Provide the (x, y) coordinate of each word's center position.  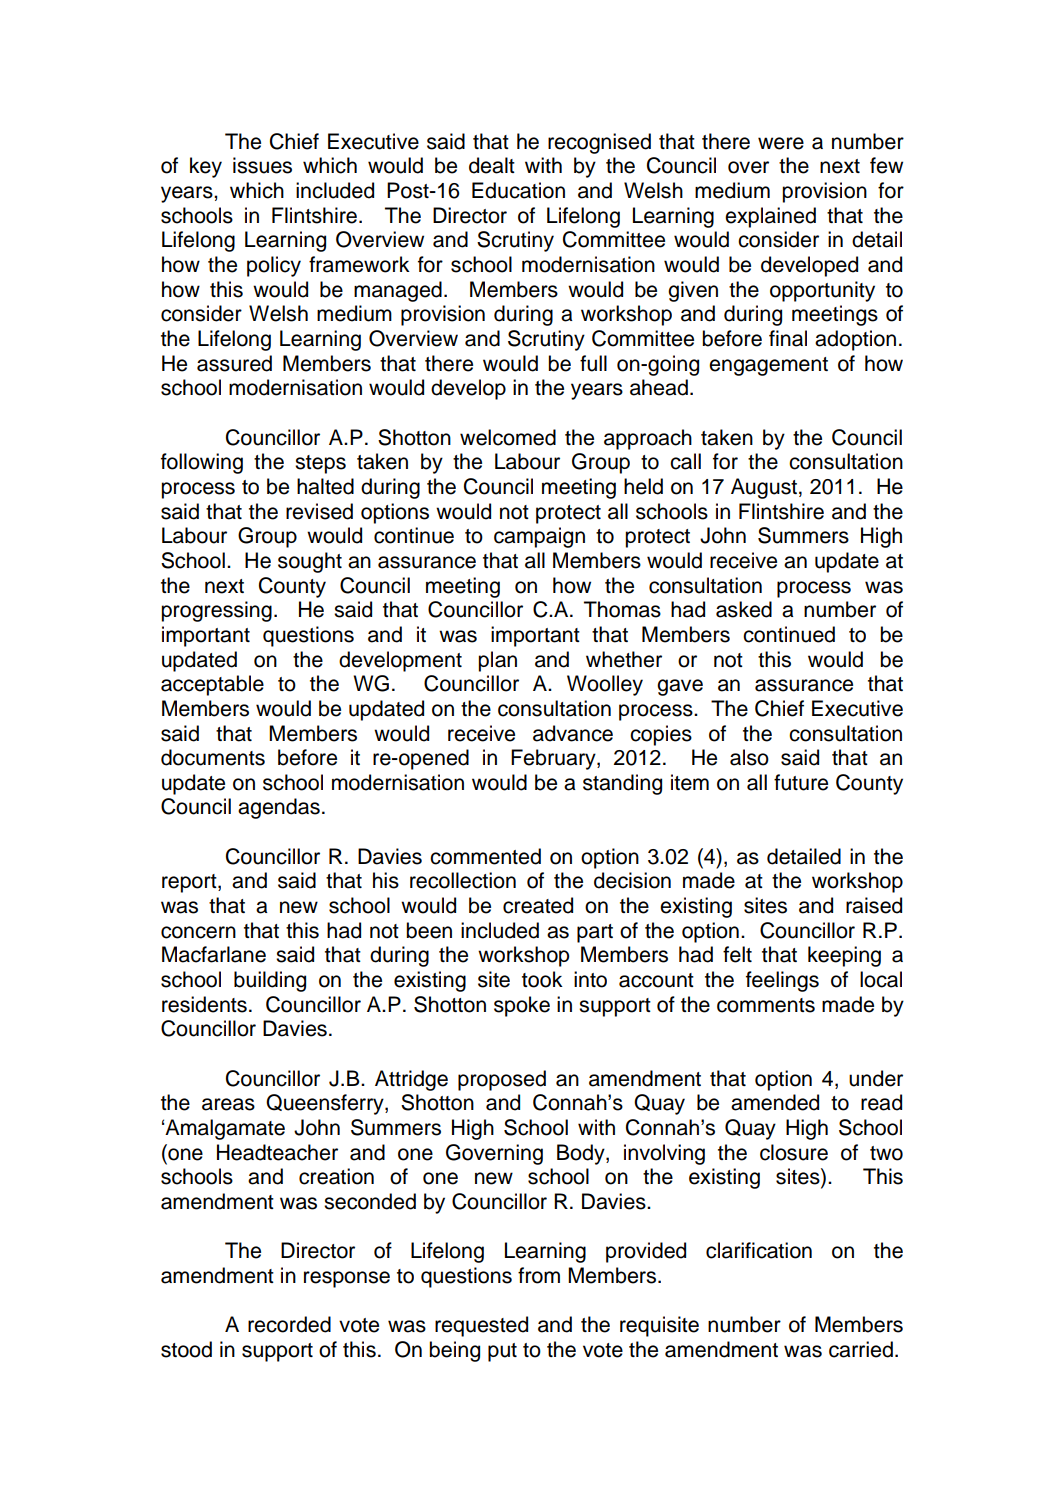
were (781, 143)
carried (861, 1349)
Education (518, 190)
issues (262, 165)
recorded (289, 1324)
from (539, 1275)
